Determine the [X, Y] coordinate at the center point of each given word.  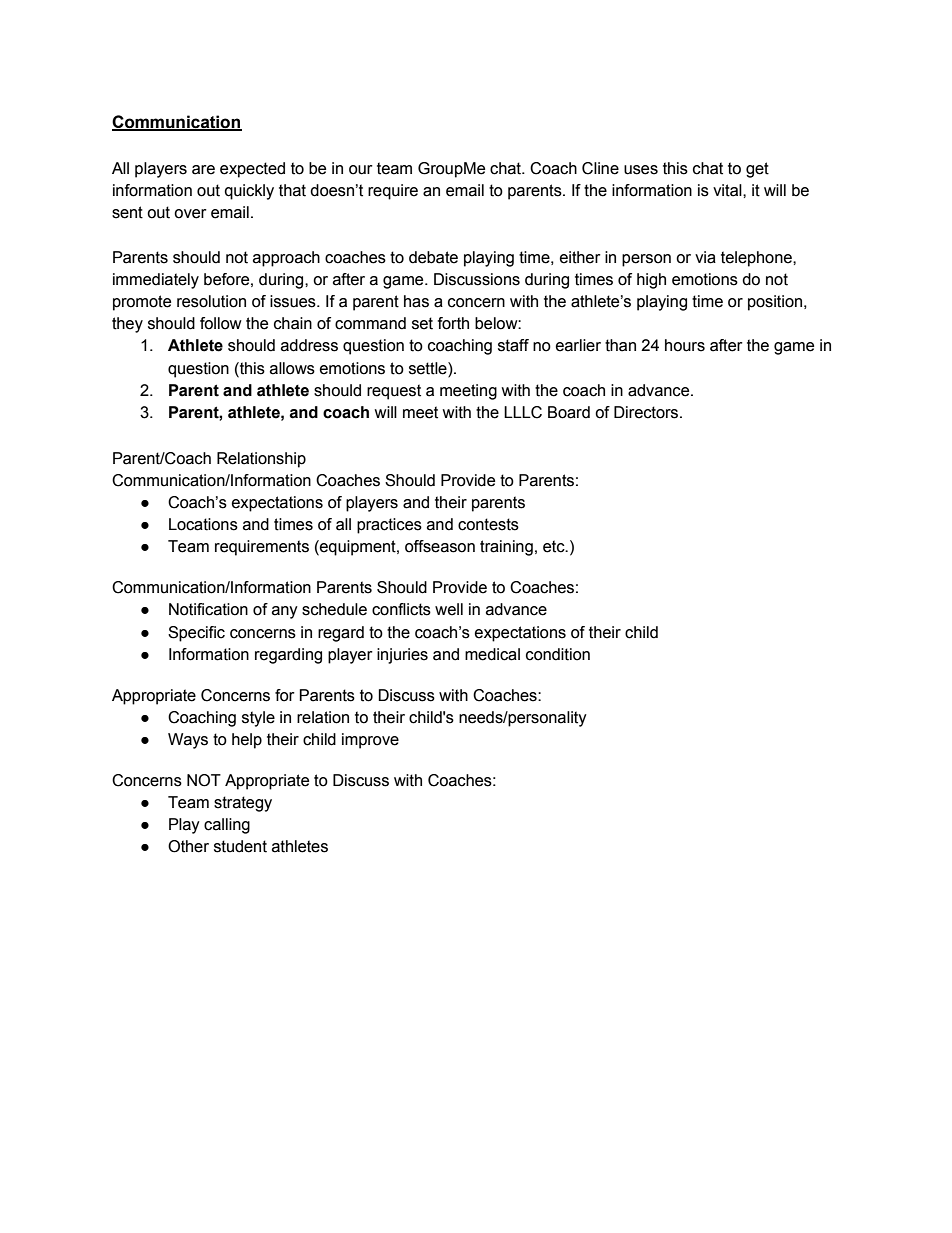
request [394, 392]
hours [685, 345]
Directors [647, 412]
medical [492, 654]
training [506, 548]
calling [227, 826]
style [258, 719]
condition [558, 654]
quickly [249, 192]
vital [728, 190]
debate [433, 257]
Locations [203, 524]
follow [221, 323]
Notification [208, 609]
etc [555, 546]
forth [453, 323]
